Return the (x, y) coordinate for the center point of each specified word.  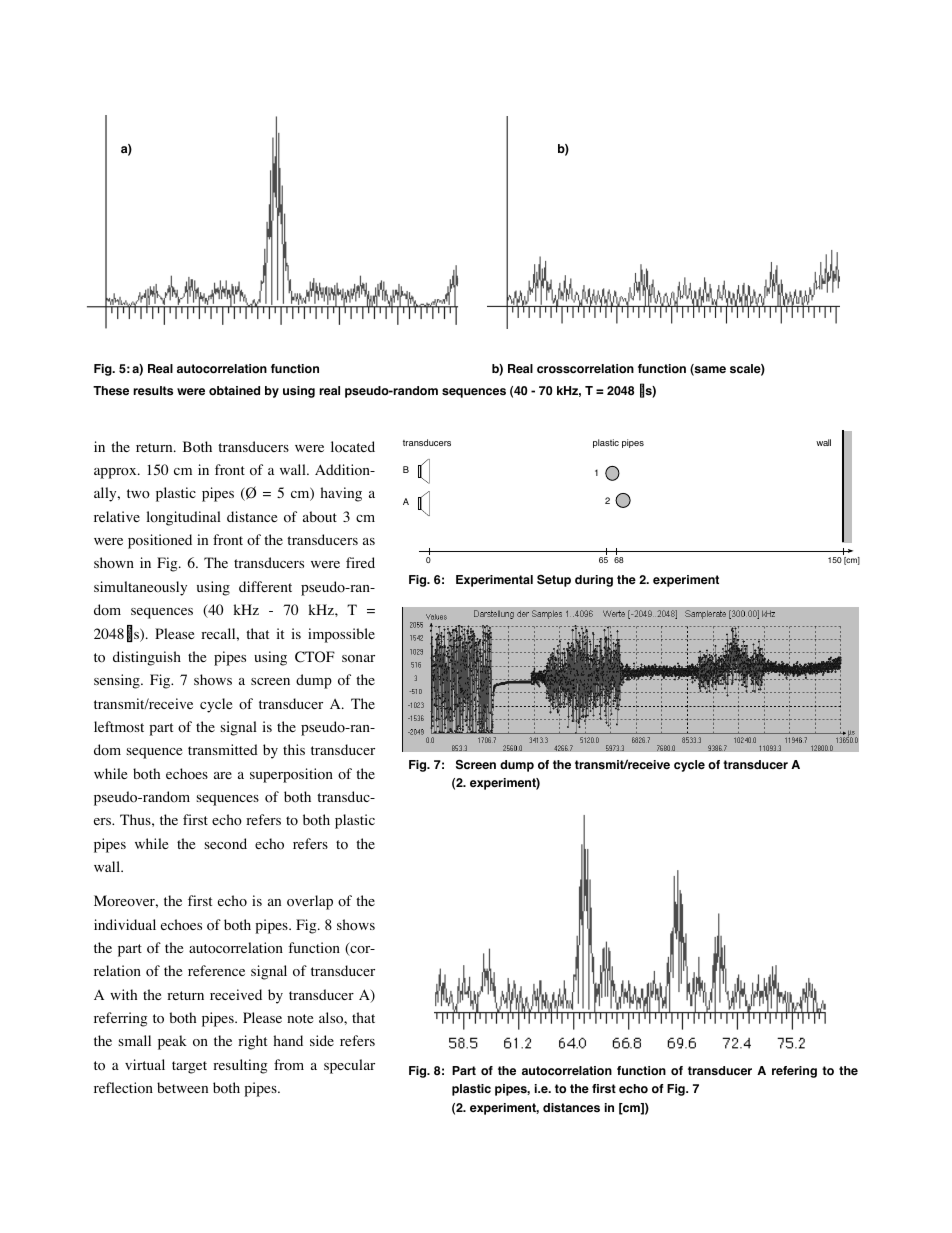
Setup (554, 581)
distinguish (147, 658)
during (594, 581)
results (153, 391)
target (189, 1067)
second (226, 844)
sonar (358, 659)
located (353, 447)
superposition (291, 775)
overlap (310, 902)
